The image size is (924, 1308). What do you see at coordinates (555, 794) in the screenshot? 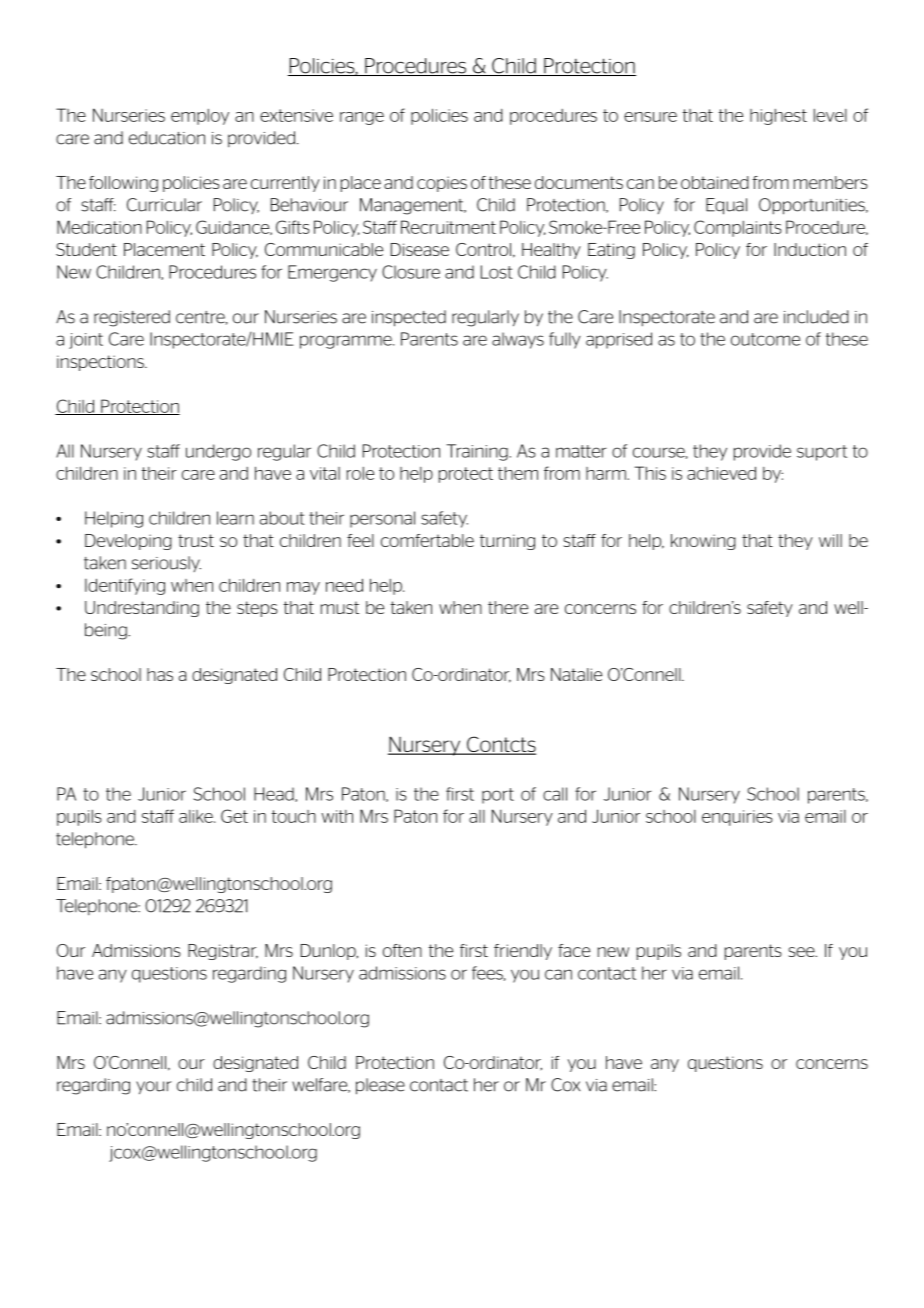
I see `call` at bounding box center [555, 794].
